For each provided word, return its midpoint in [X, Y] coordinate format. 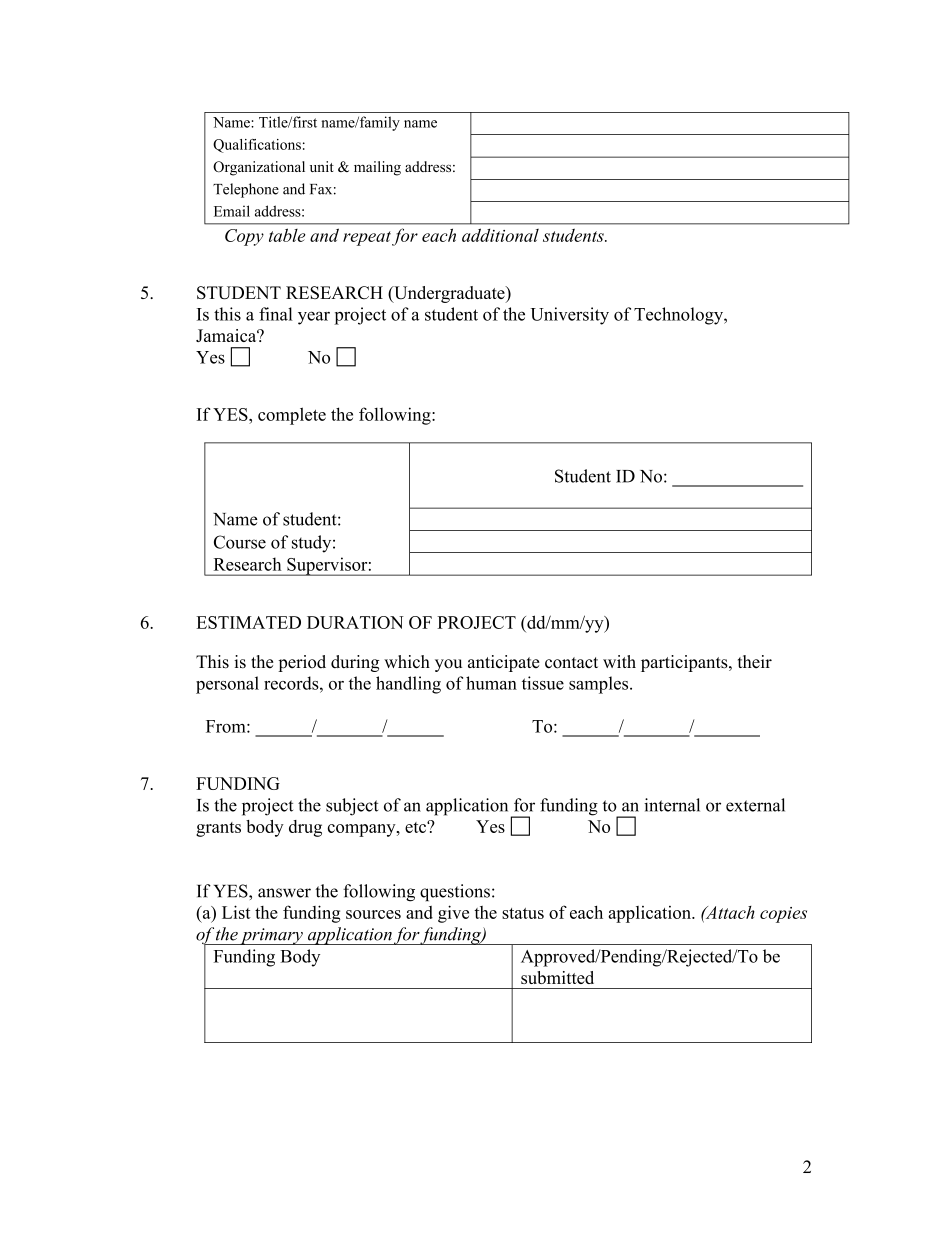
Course [240, 542]
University [569, 316]
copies [783, 915]
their [755, 661]
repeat [367, 238]
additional [500, 235]
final [276, 314]
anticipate [504, 663]
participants [685, 663]
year [314, 318]
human [491, 683]
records [292, 683]
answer [284, 893]
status [523, 913]
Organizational [259, 168]
